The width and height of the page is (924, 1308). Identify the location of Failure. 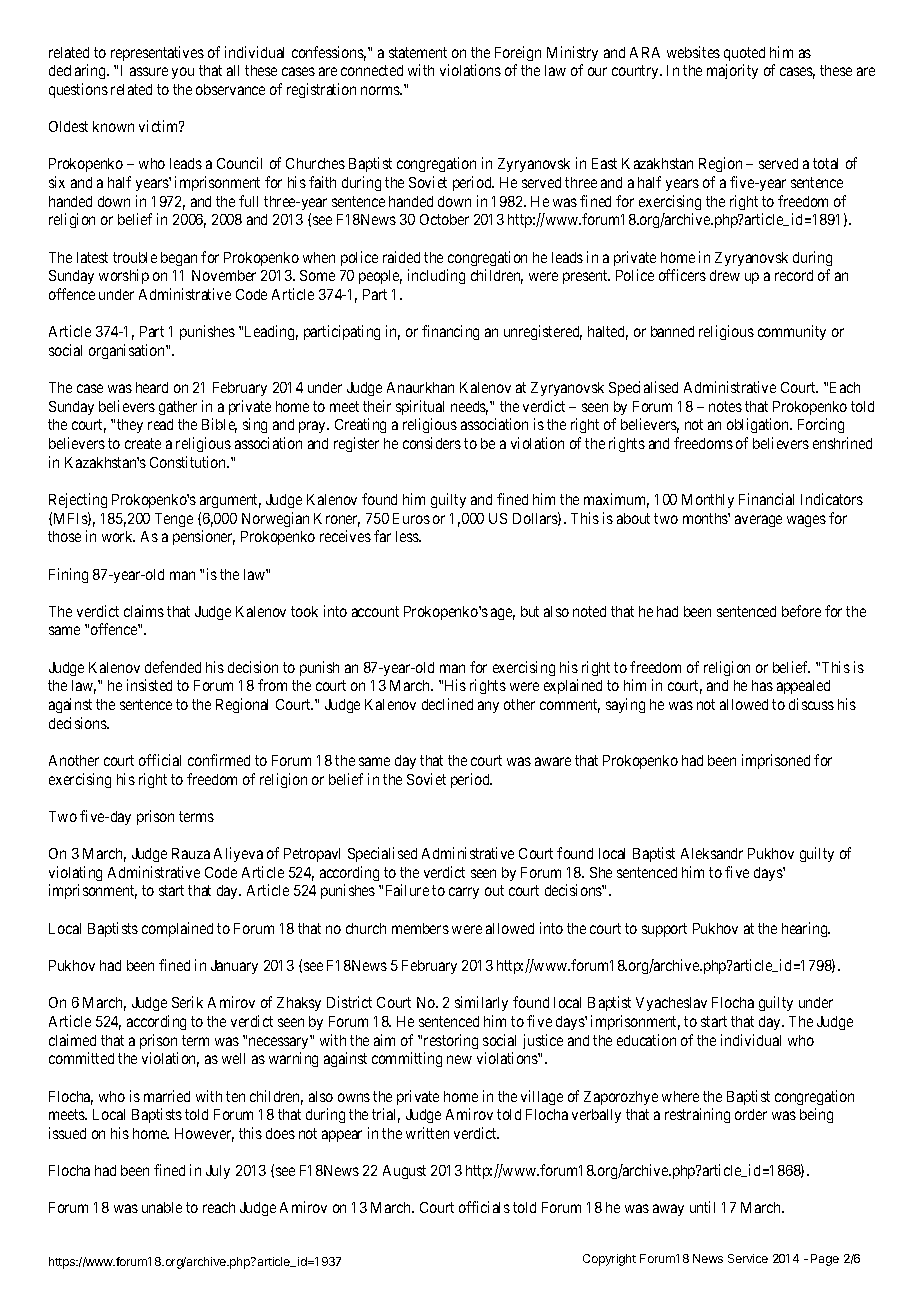
(407, 890).
